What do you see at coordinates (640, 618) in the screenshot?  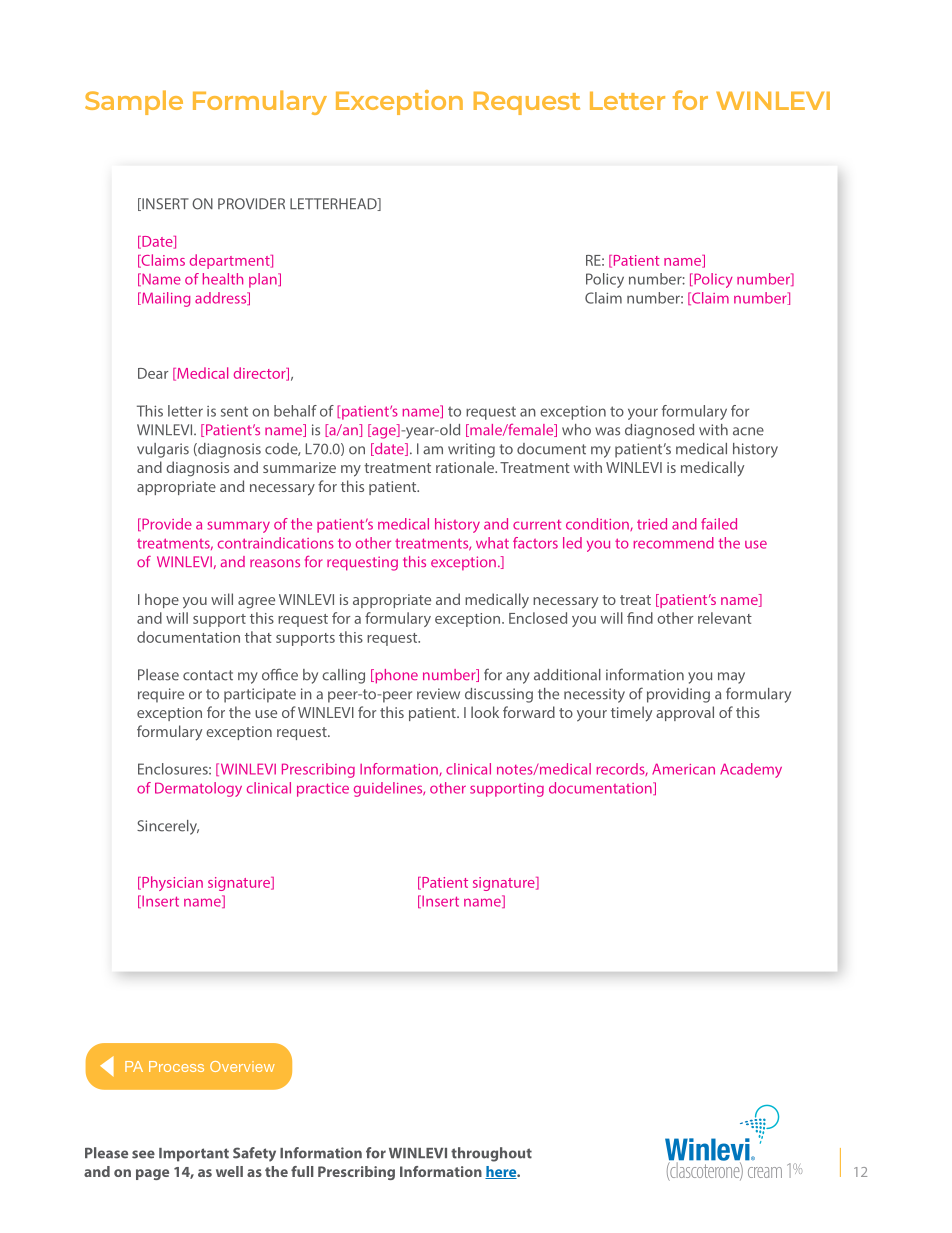 I see `find` at bounding box center [640, 618].
